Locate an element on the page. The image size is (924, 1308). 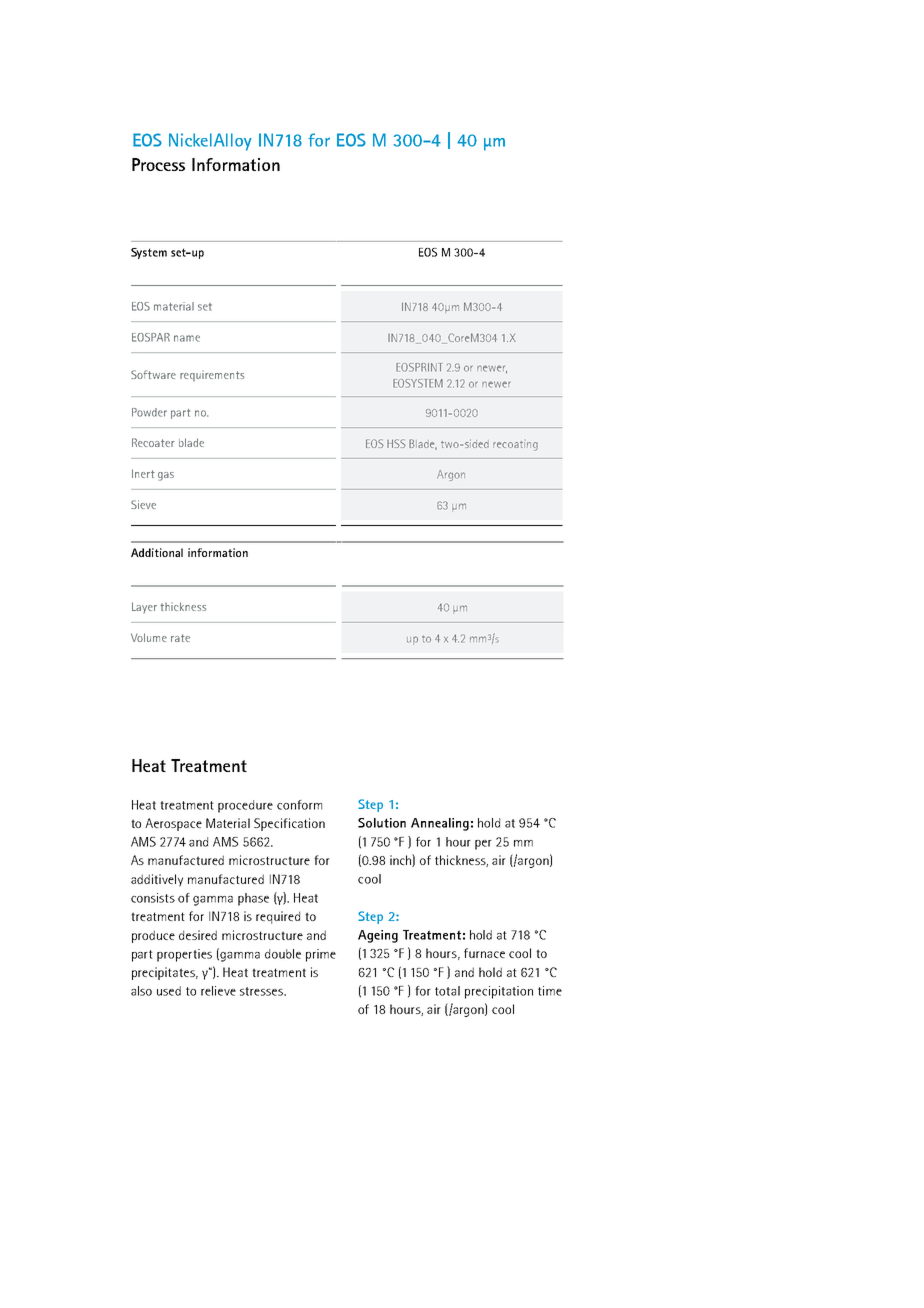
Software is located at coordinates (153, 374).
